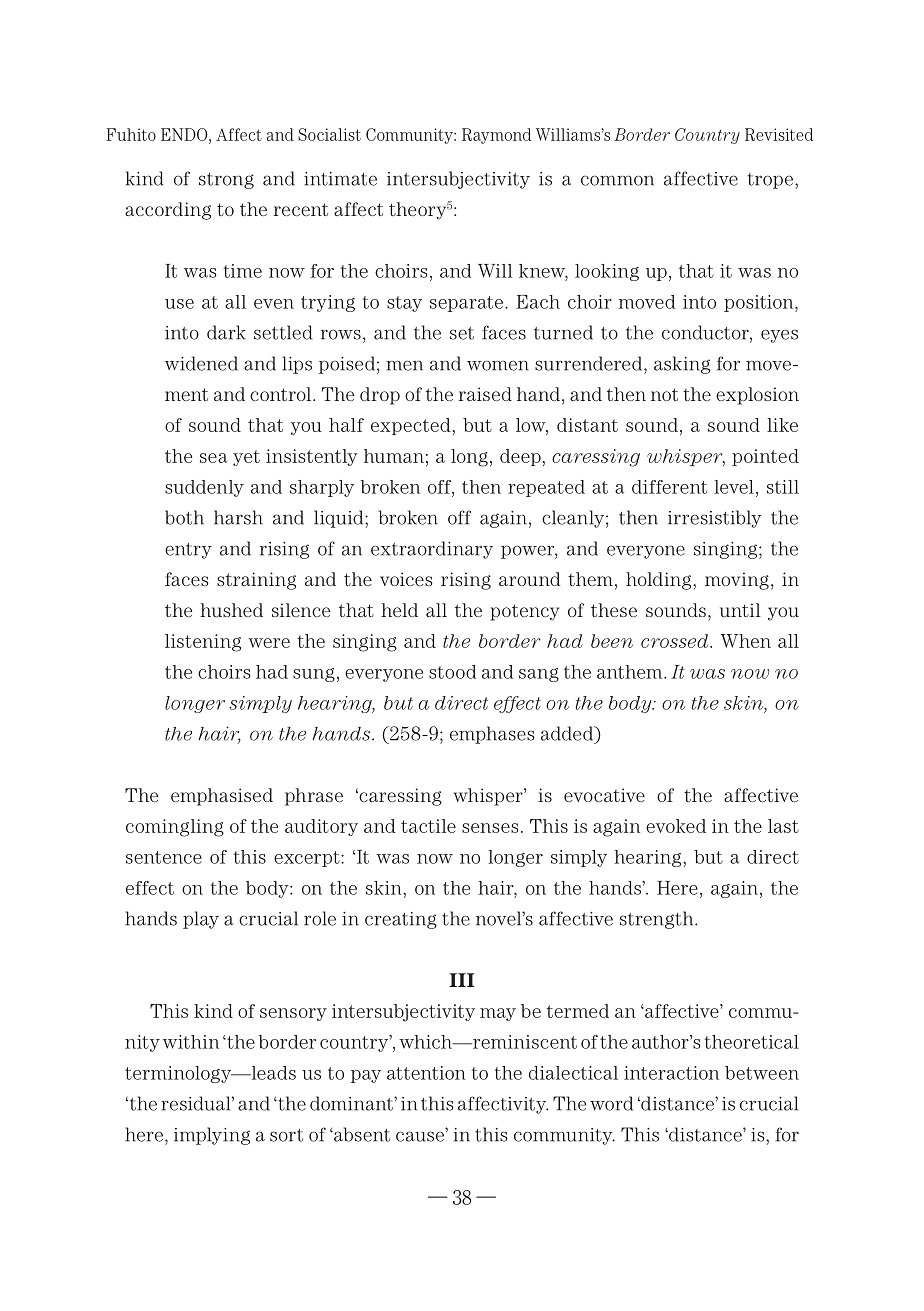 The height and width of the image is (1311, 924). What do you see at coordinates (496, 136) in the image?
I see `Raymond` at bounding box center [496, 136].
